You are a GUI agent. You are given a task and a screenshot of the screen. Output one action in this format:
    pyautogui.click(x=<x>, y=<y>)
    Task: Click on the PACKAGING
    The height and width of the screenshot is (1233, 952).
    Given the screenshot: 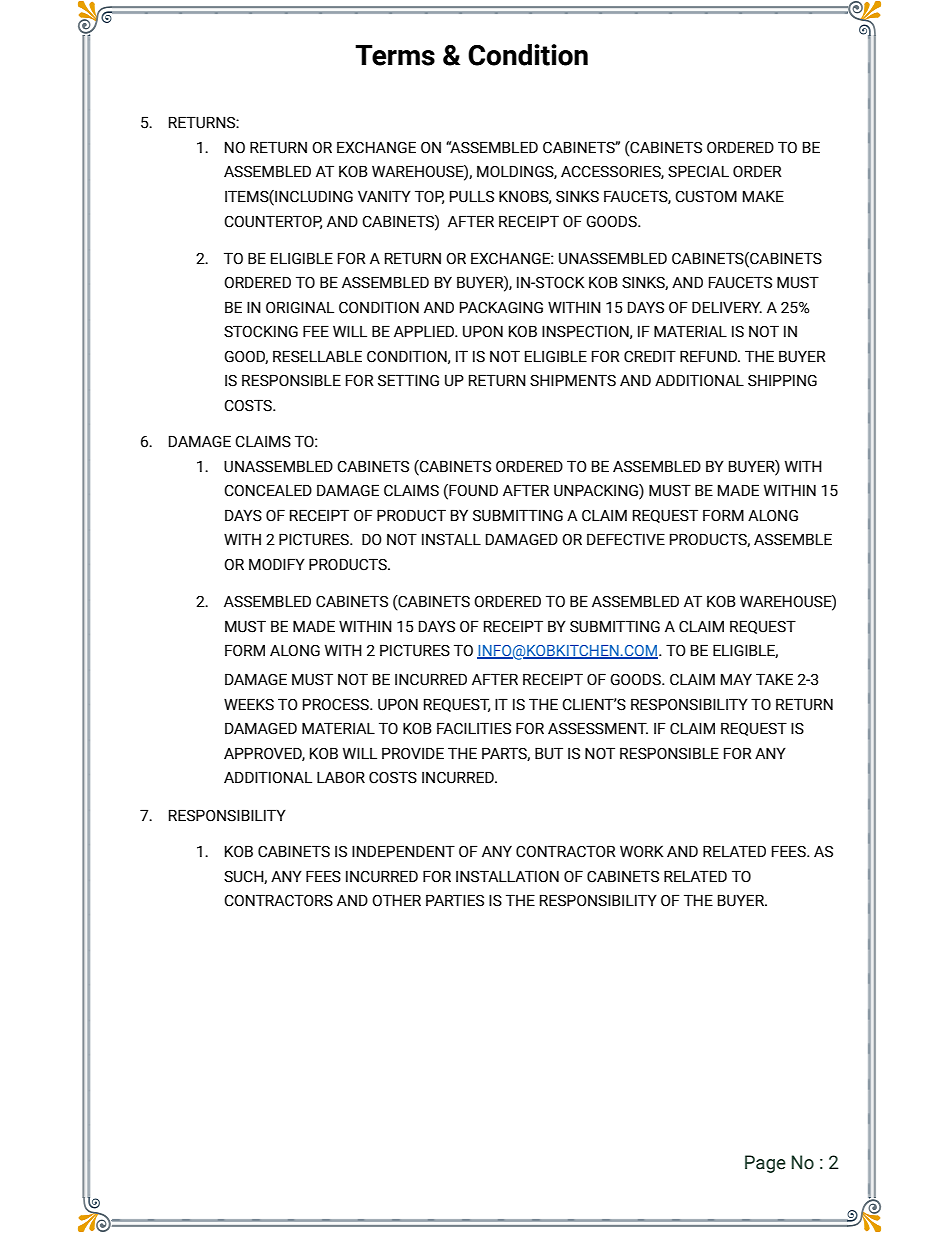 What is the action you would take?
    pyautogui.click(x=501, y=307)
